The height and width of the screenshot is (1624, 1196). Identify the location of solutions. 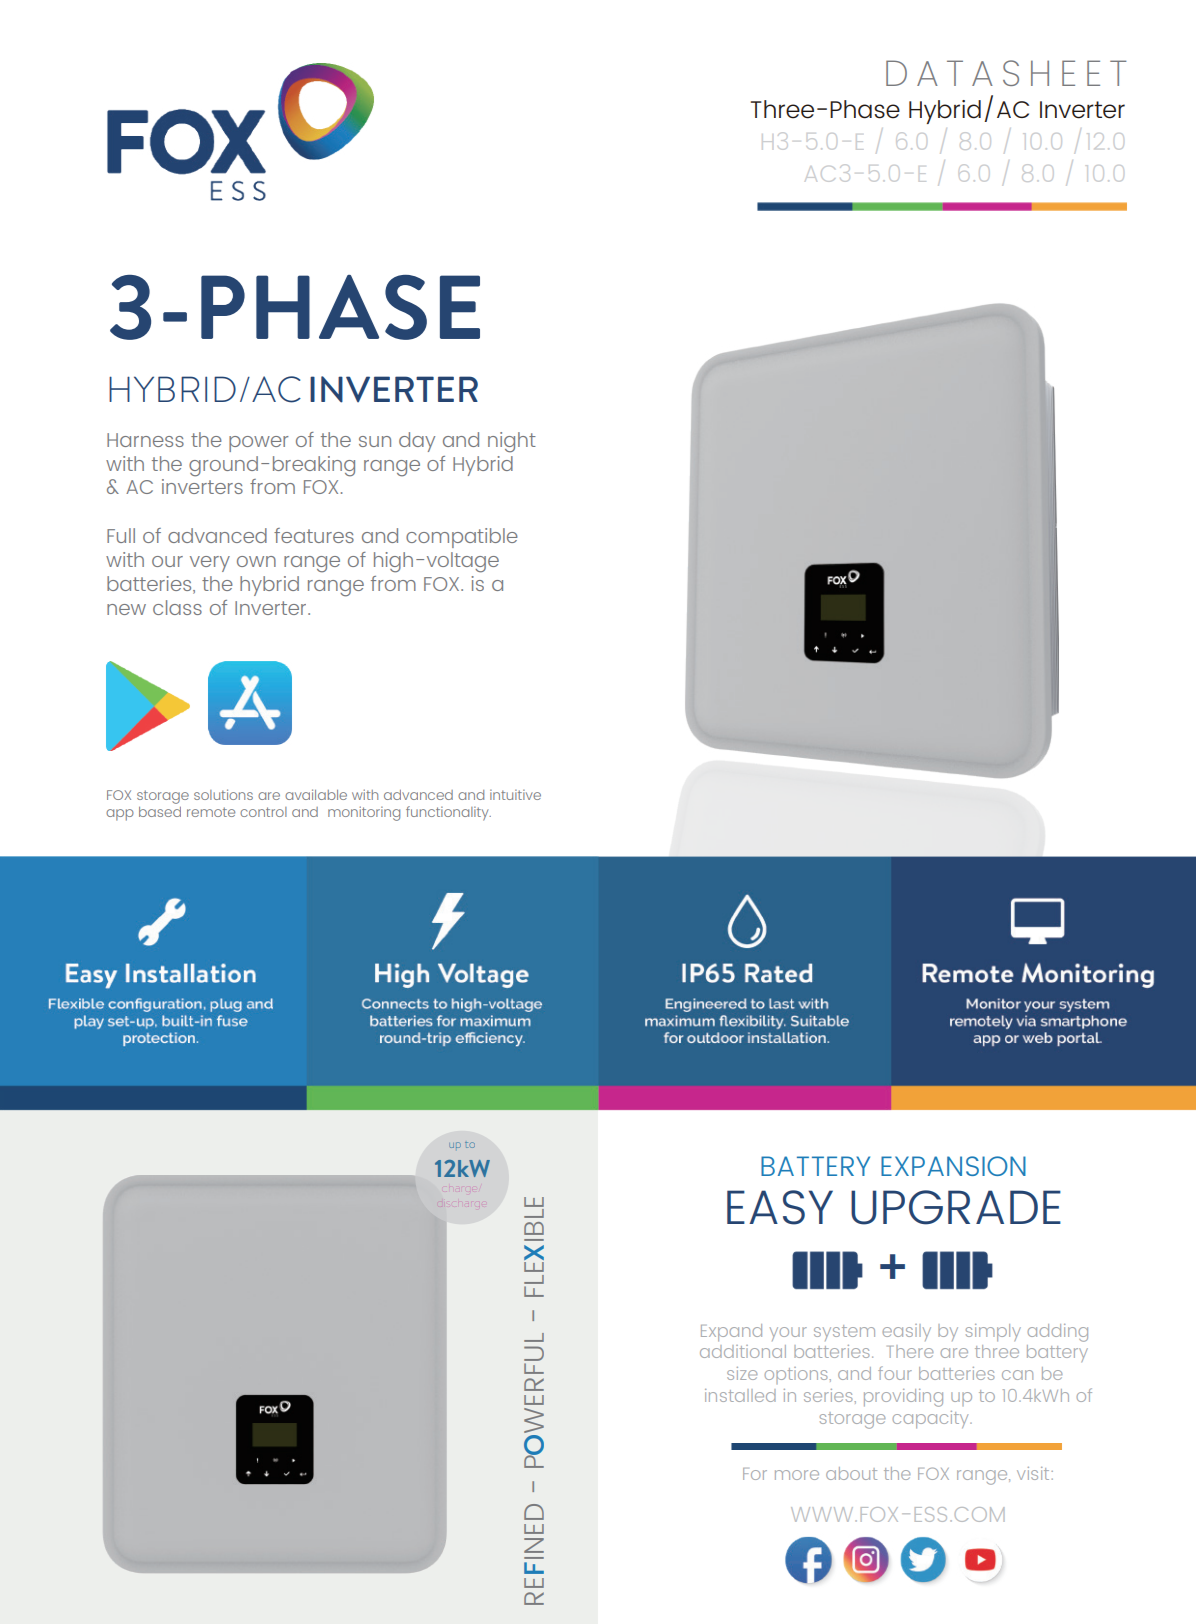
(223, 794).
